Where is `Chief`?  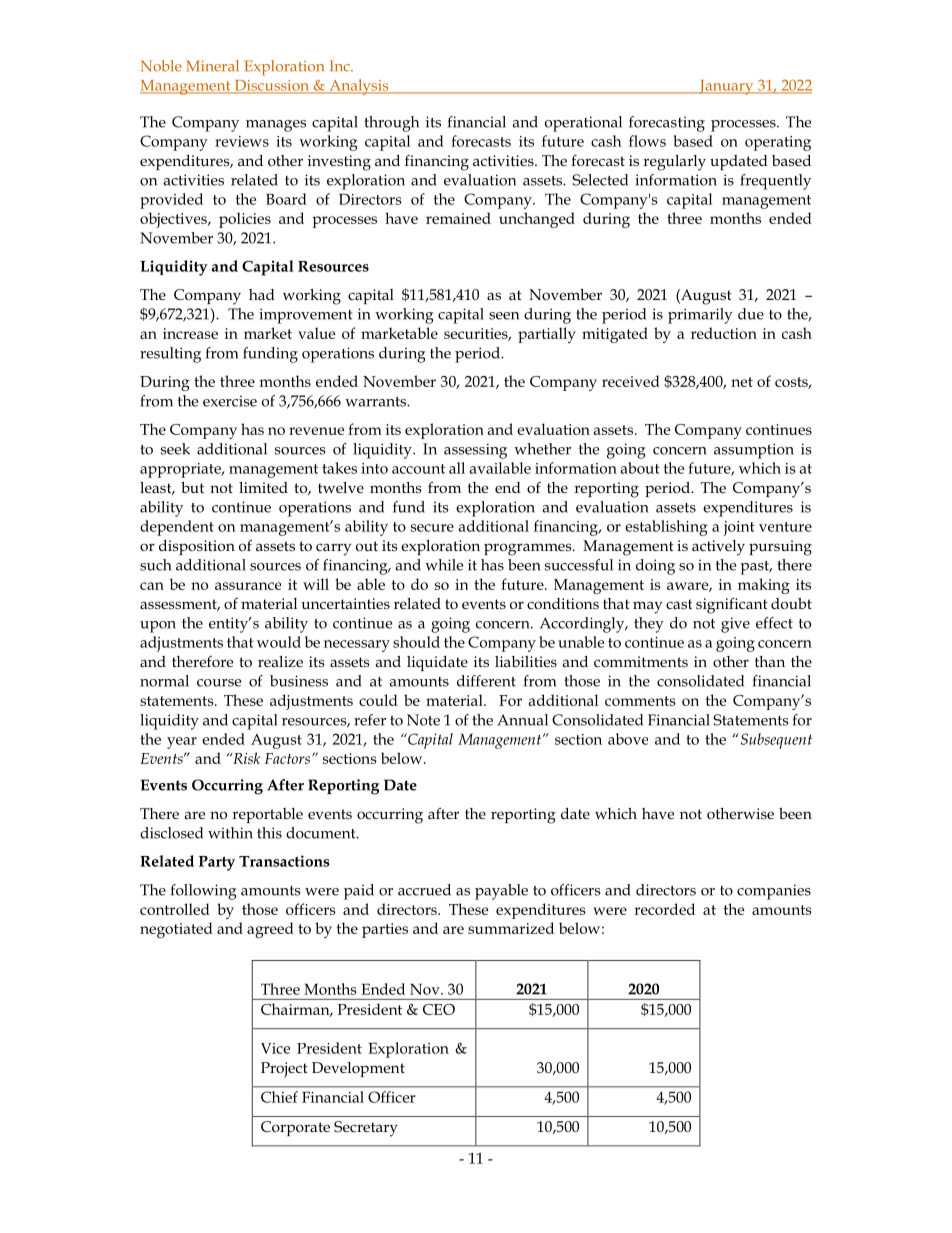
Chief is located at coordinates (279, 1097).
